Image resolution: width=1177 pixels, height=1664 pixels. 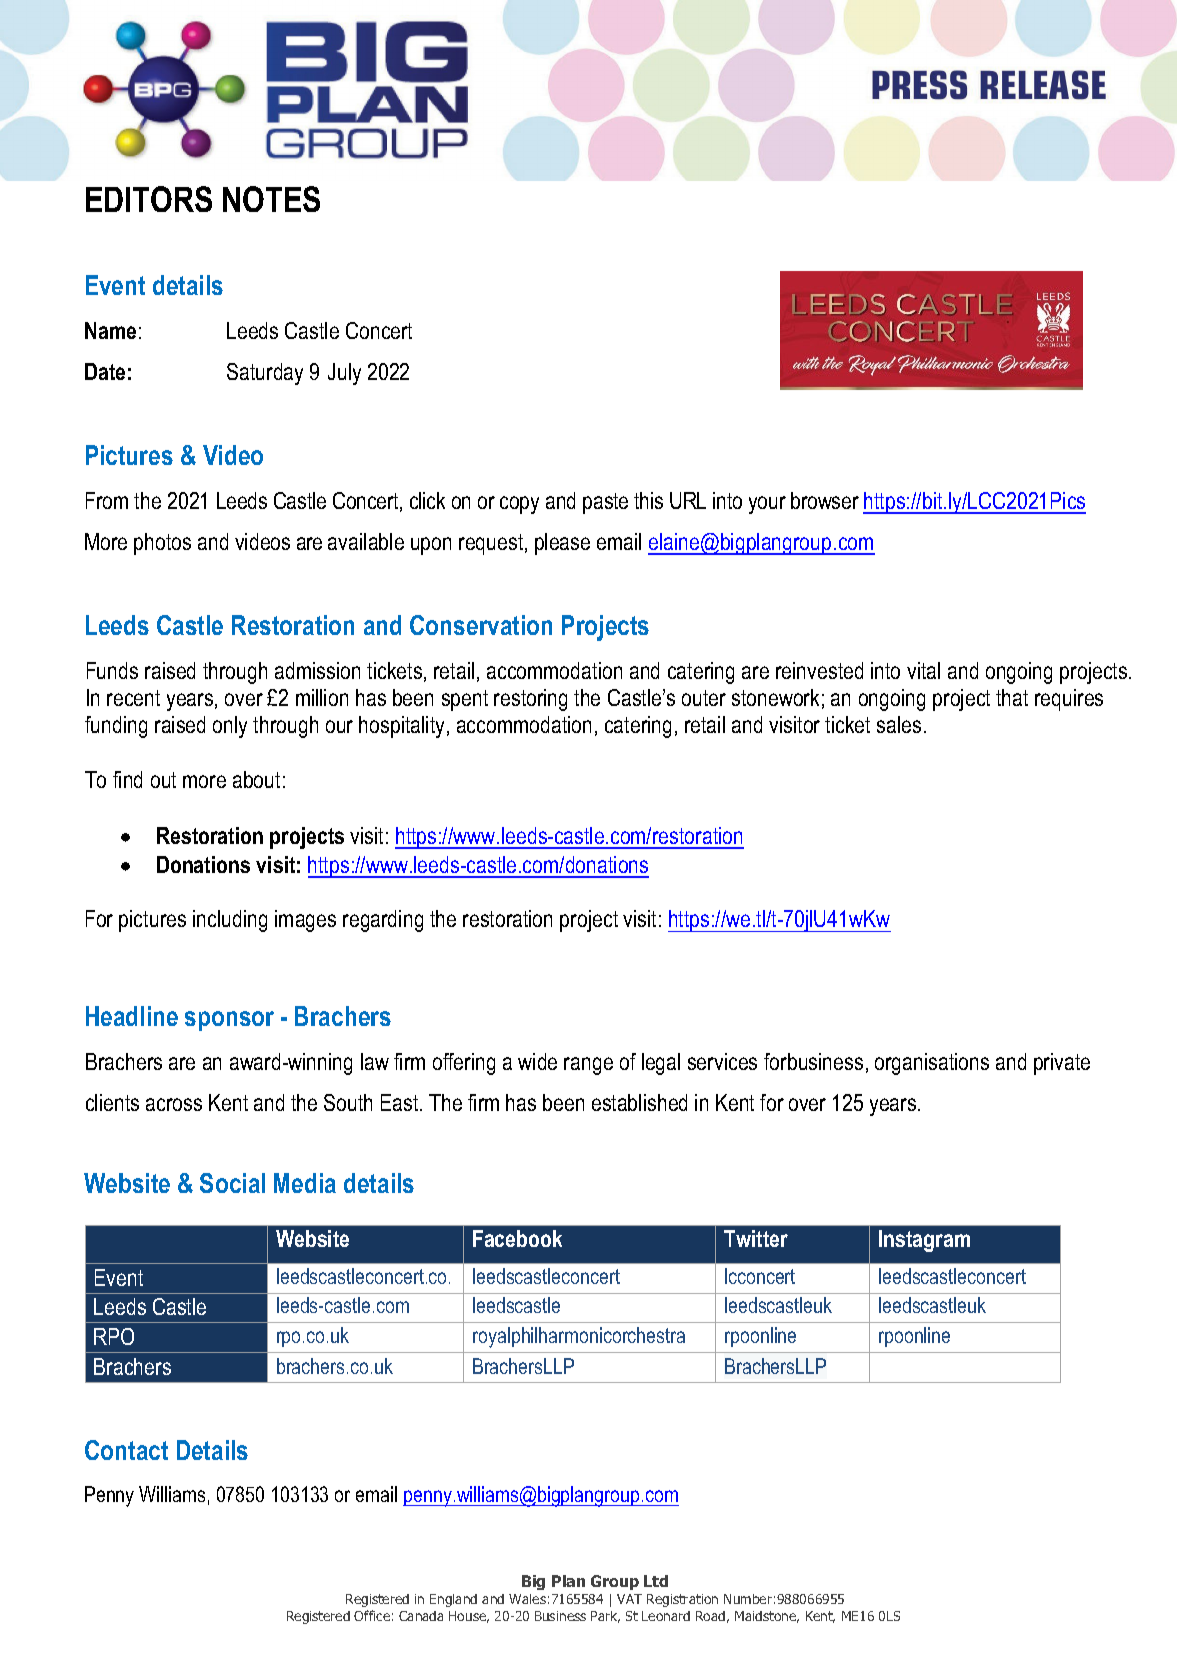 I want to click on vital, so click(x=923, y=670).
